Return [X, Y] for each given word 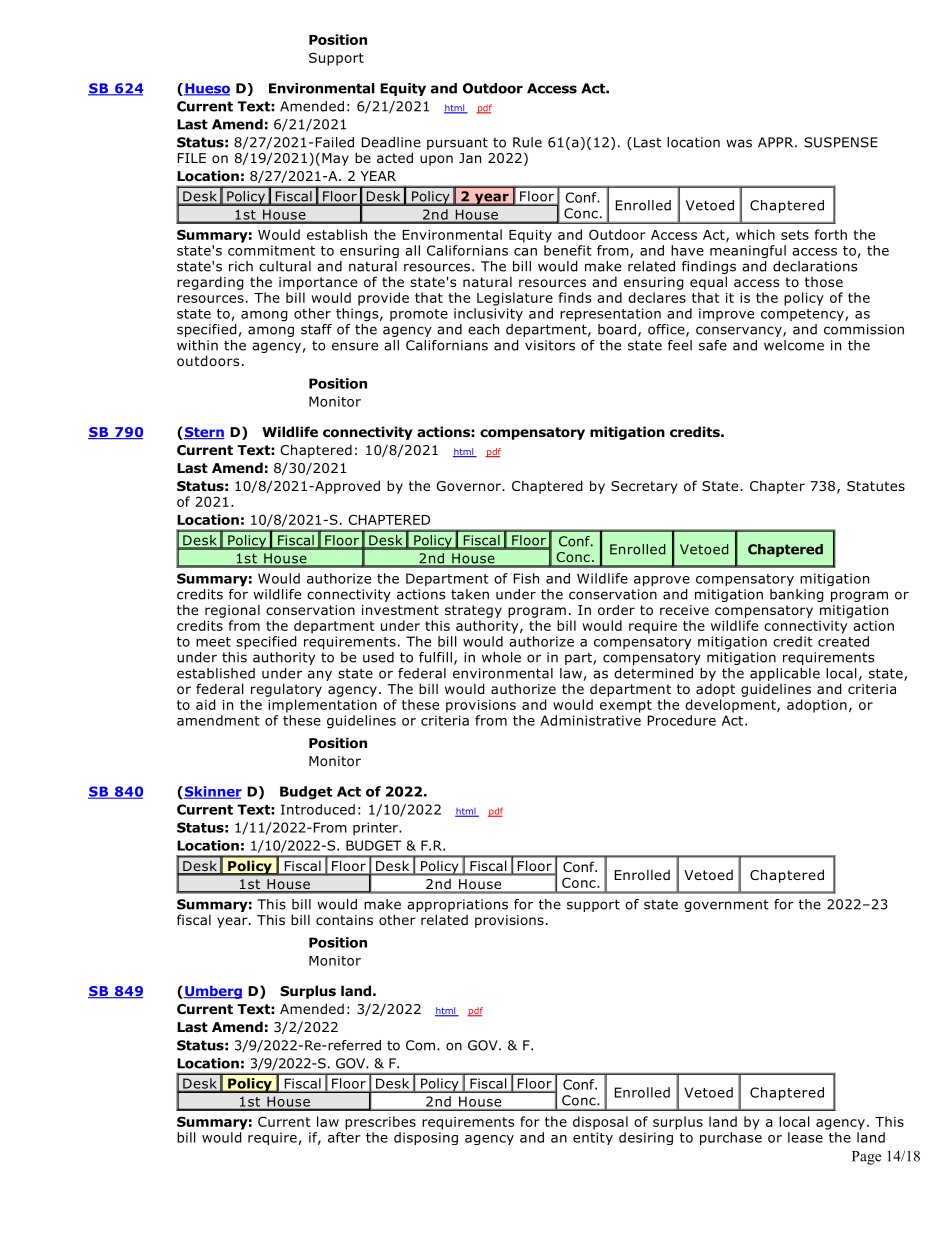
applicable [785, 674]
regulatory [286, 690]
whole [501, 657]
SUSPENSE [841, 142]
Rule [527, 142]
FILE [192, 158]
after [344, 1137]
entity [593, 1138]
